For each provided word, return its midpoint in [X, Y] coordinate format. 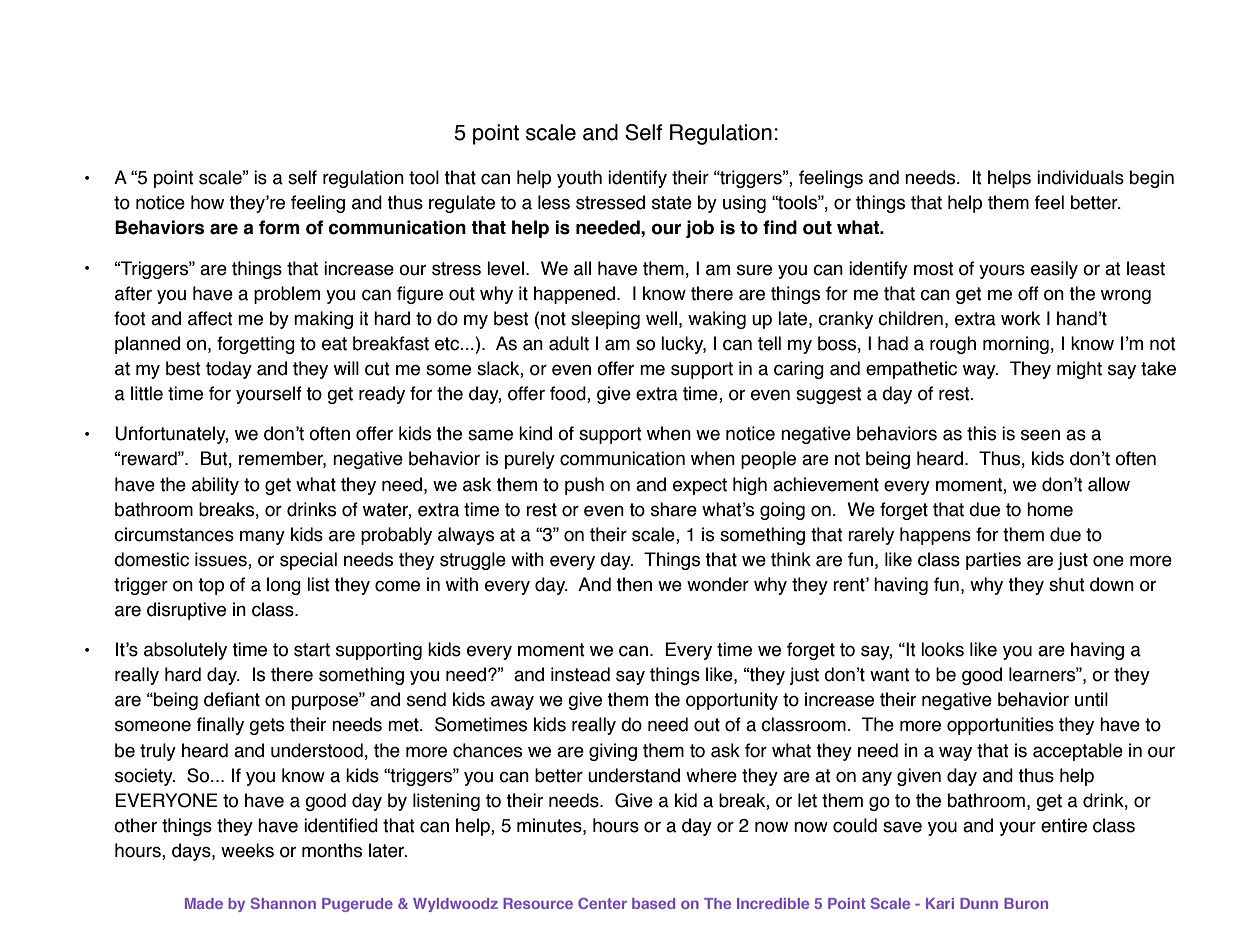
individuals [1080, 177]
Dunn [979, 903]
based [653, 903]
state [672, 203]
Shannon [283, 903]
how [207, 202]
